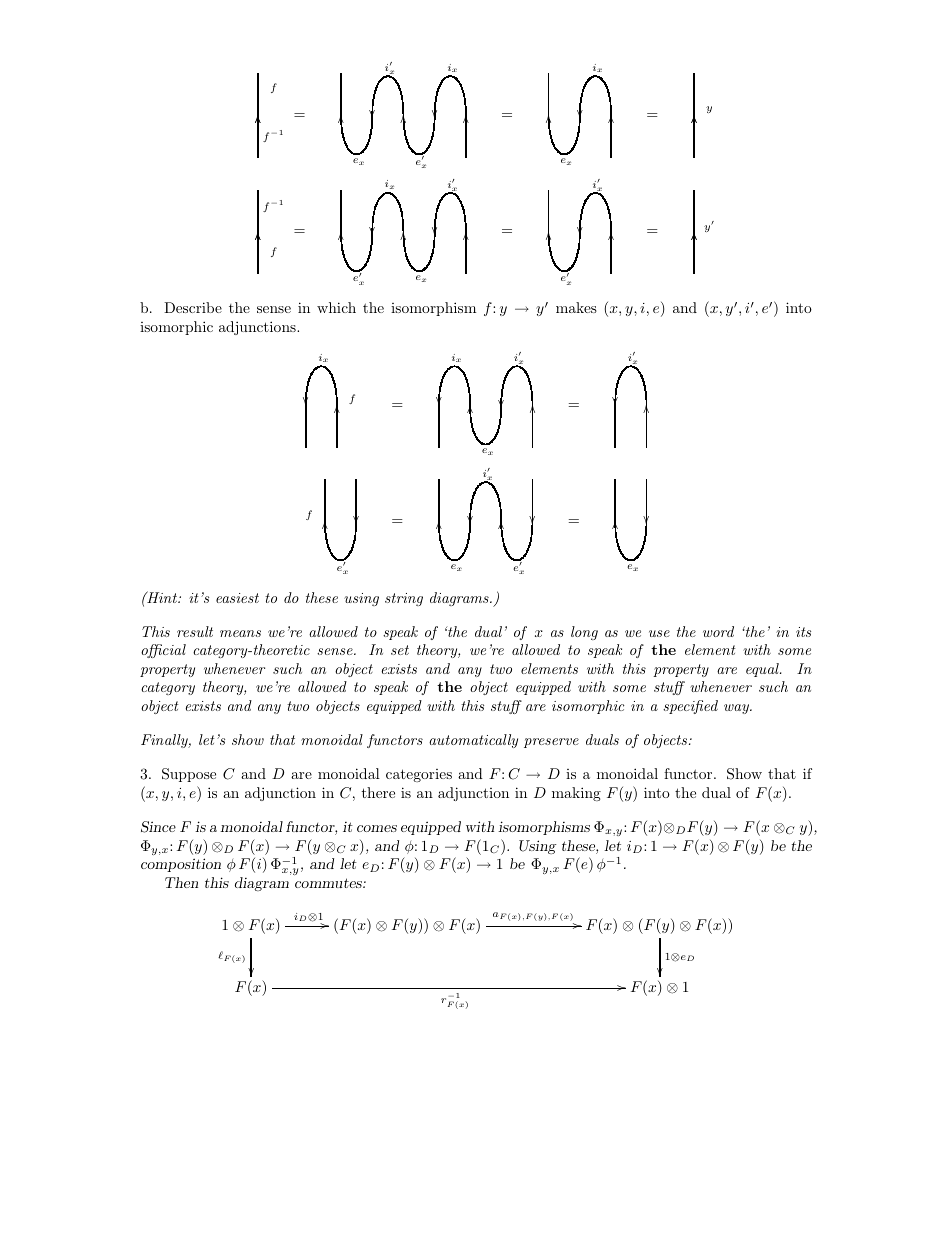 Image resolution: width=952 pixels, height=1233 pixels. Describe the element at coordinates (576, 307) in the image. I see `makes` at that location.
